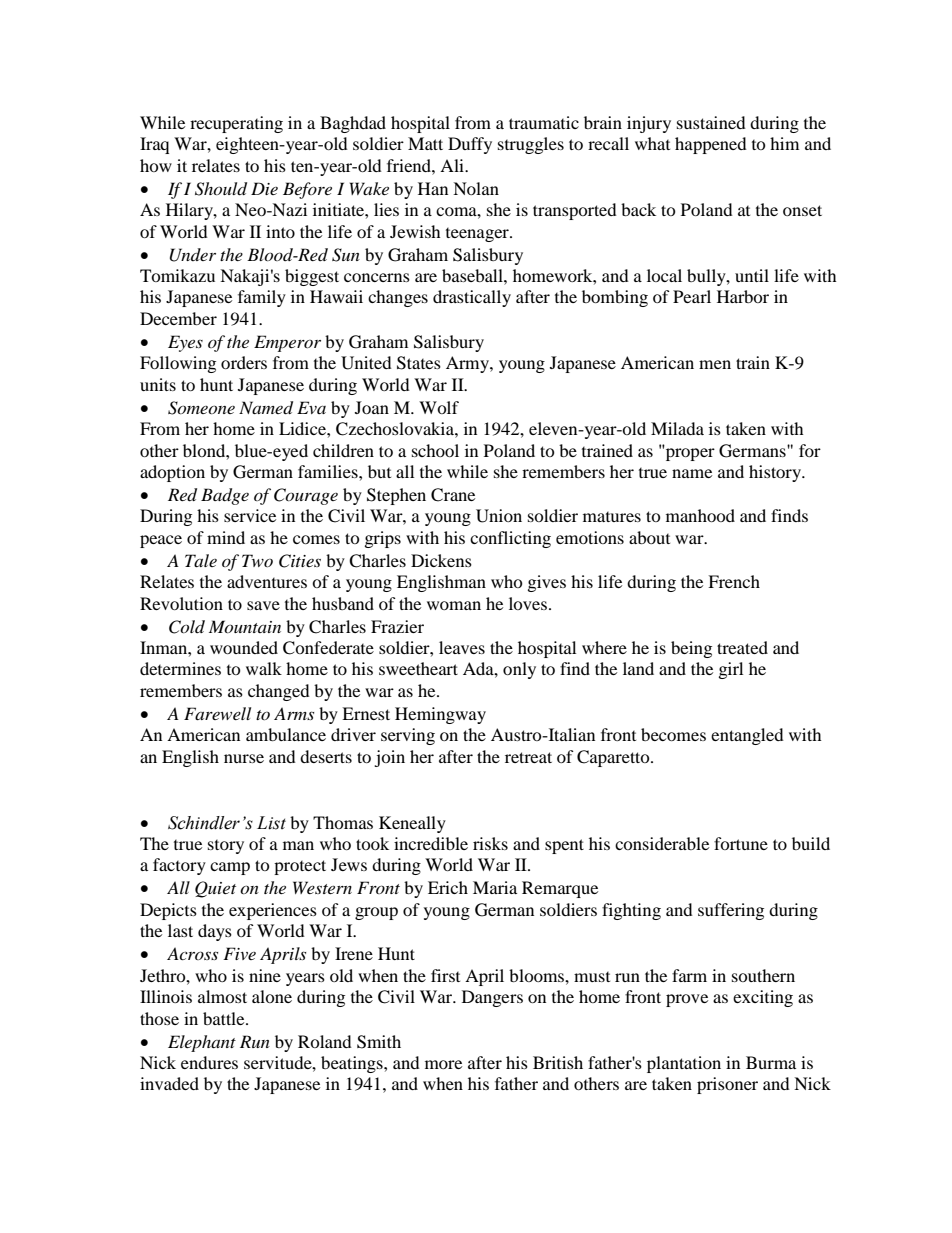 Image resolution: width=952 pixels, height=1233 pixels. What do you see at coordinates (715, 364) in the screenshot?
I see `men` at bounding box center [715, 364].
